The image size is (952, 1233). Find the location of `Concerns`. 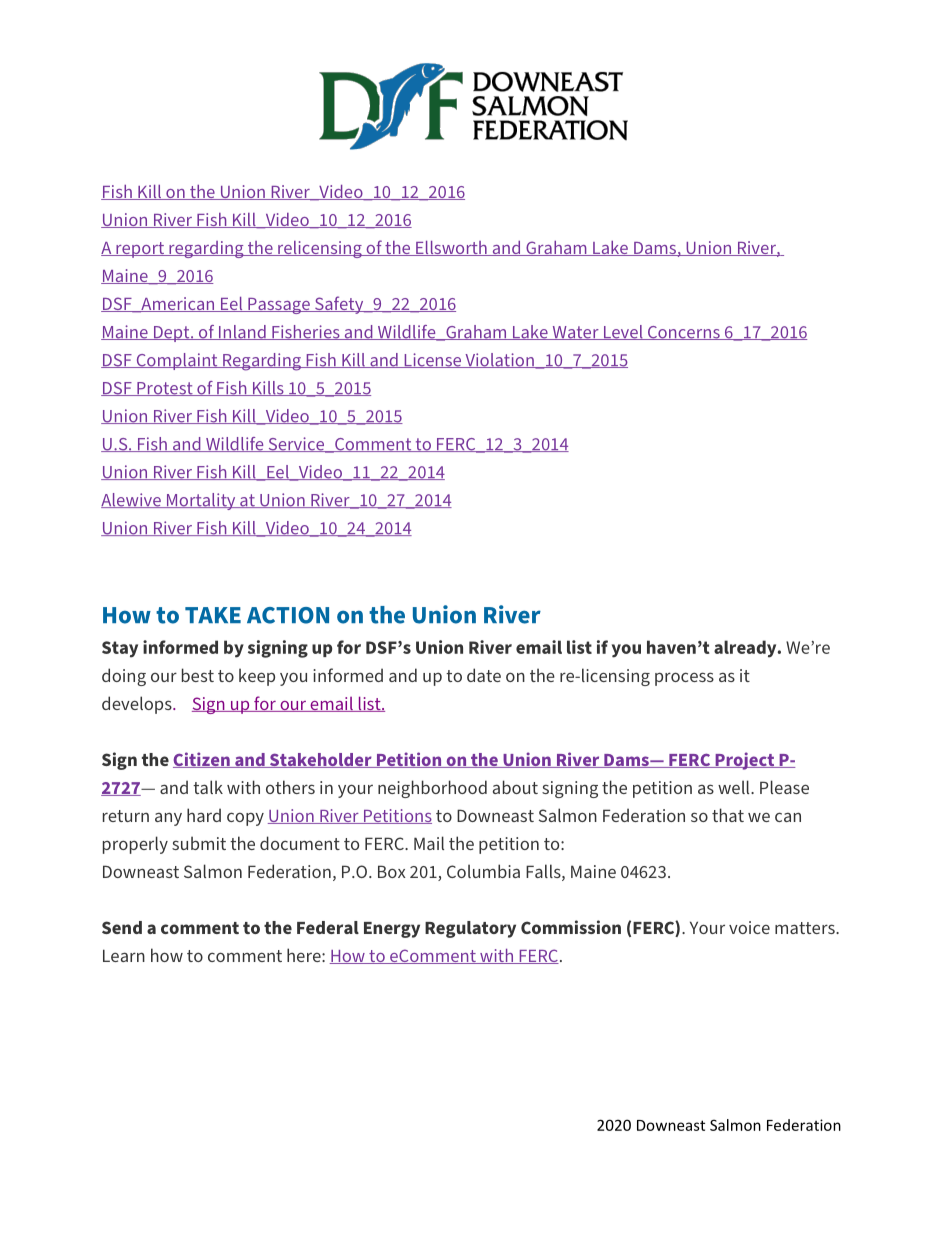

Concerns is located at coordinates (683, 333).
